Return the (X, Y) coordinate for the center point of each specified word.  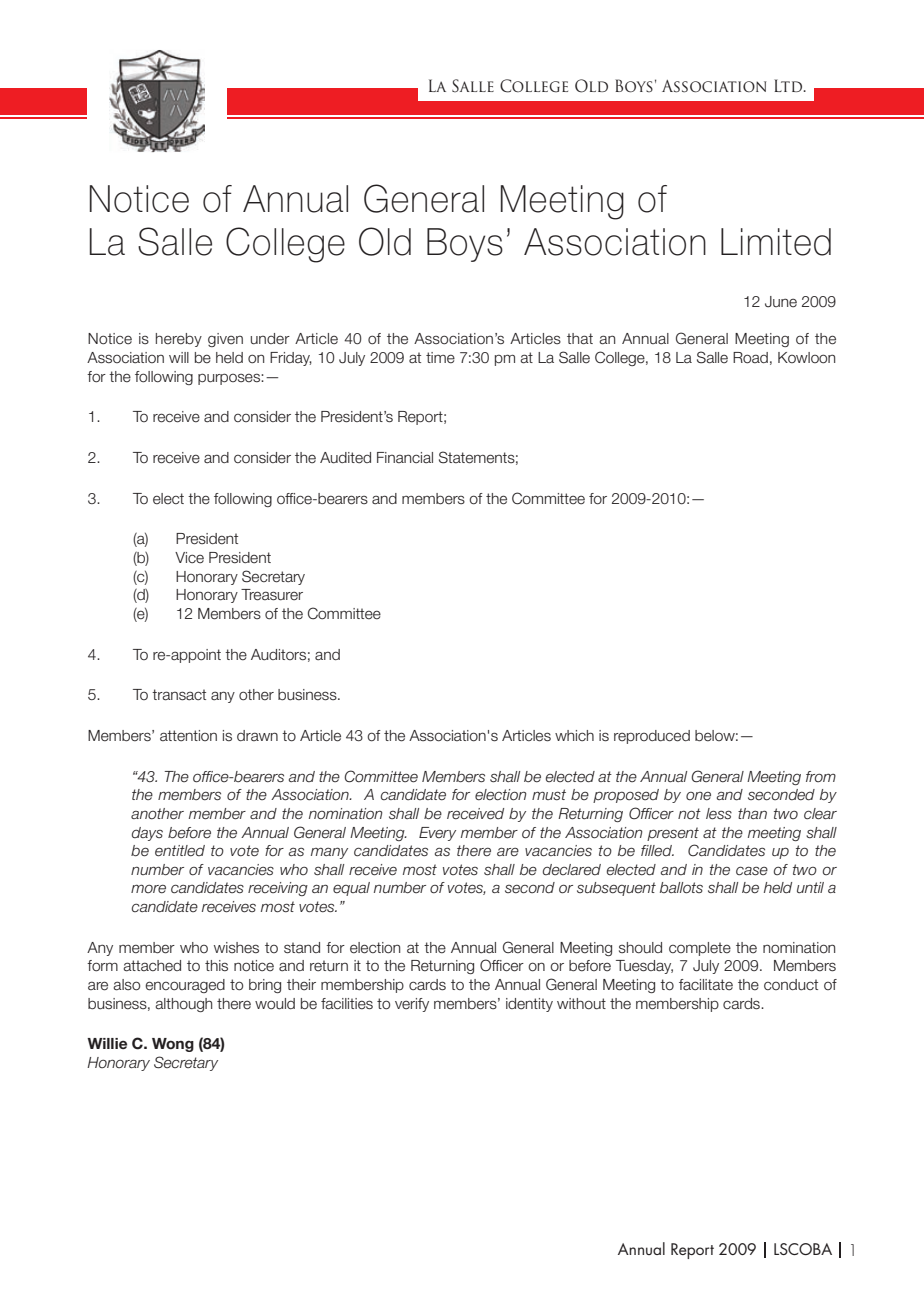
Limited (776, 242)
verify (412, 1005)
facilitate (706, 985)
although (183, 1005)
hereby (179, 340)
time (440, 358)
